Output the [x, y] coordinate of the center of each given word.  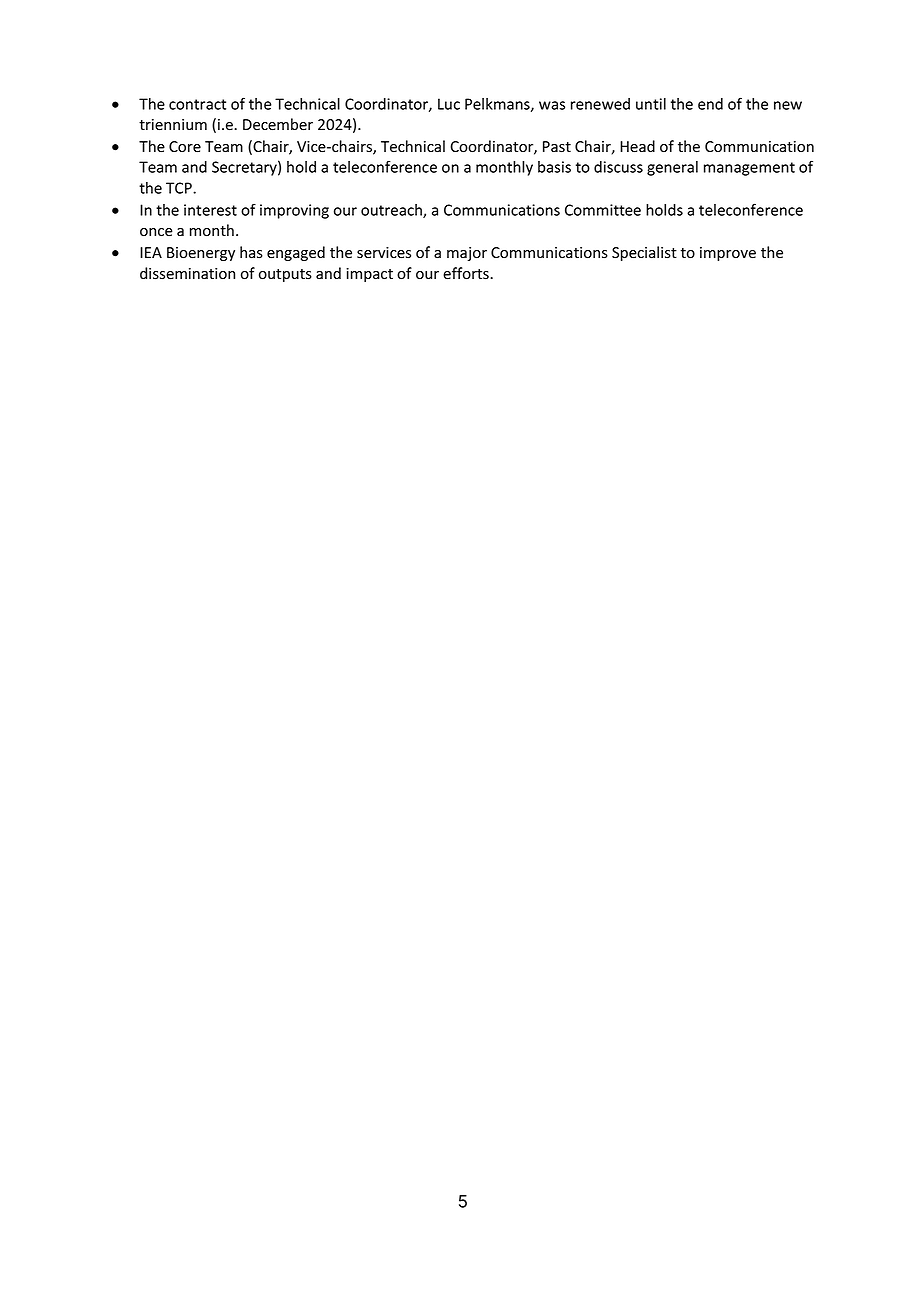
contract [197, 104]
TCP [180, 188]
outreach [392, 211]
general [672, 168]
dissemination [187, 273]
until [651, 104]
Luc [449, 104]
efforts [467, 273]
